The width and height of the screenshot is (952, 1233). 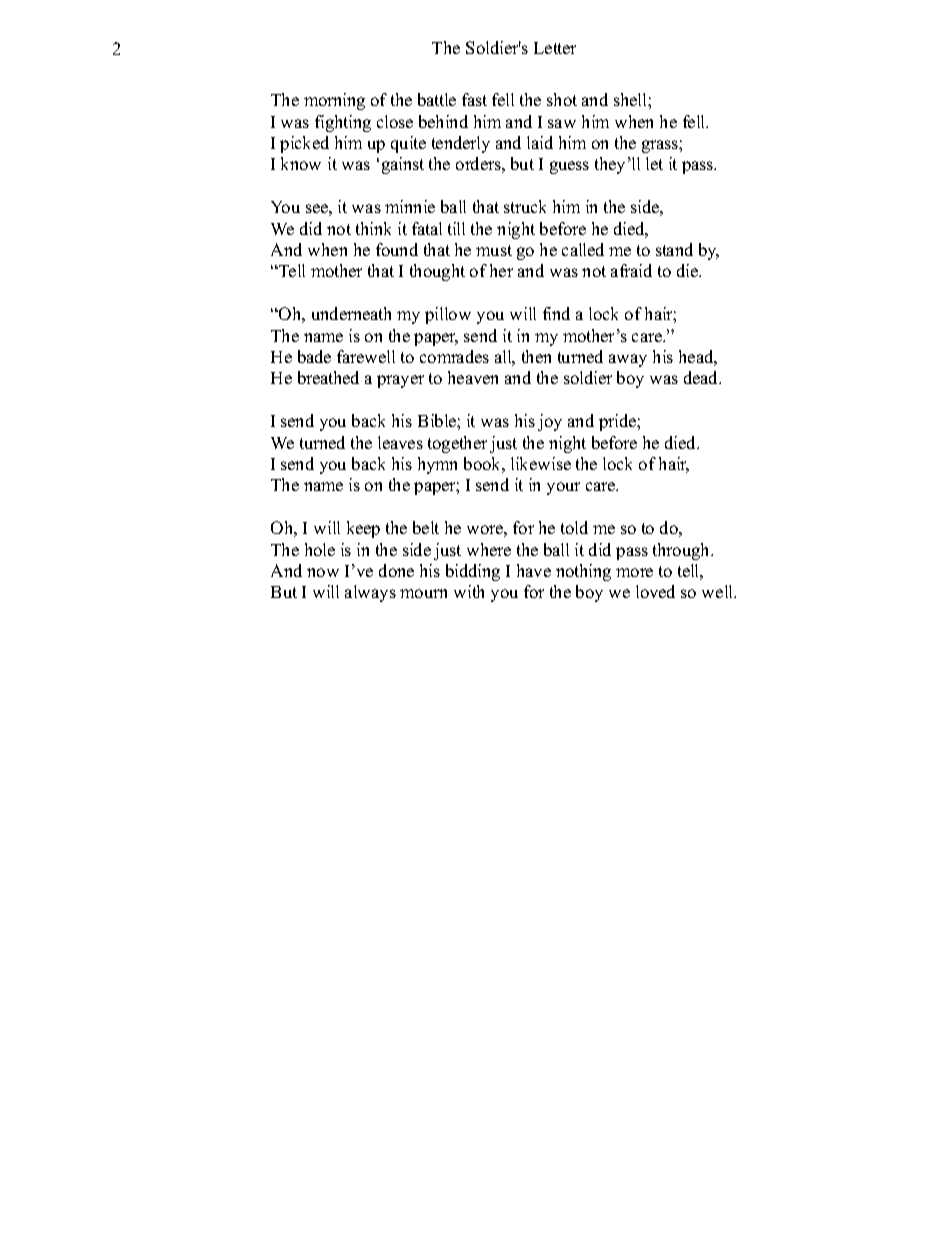 What do you see at coordinates (334, 101) in the screenshot?
I see `morning` at bounding box center [334, 101].
